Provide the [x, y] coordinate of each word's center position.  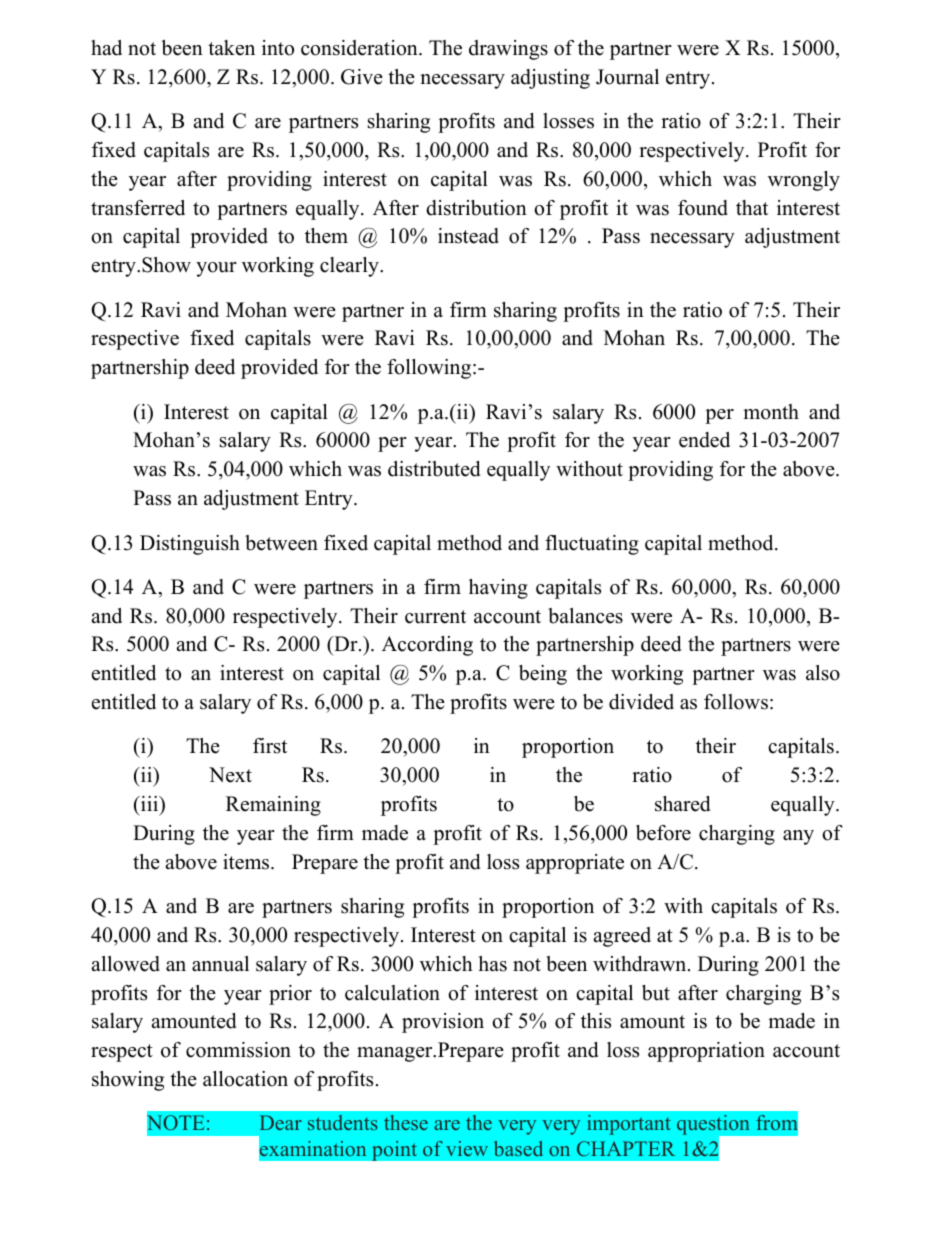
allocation [245, 1079]
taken [231, 48]
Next [230, 775]
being [543, 675]
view [467, 1148]
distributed [434, 469]
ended [704, 440]
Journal [627, 77]
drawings [508, 50]
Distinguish [190, 545]
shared [682, 804]
